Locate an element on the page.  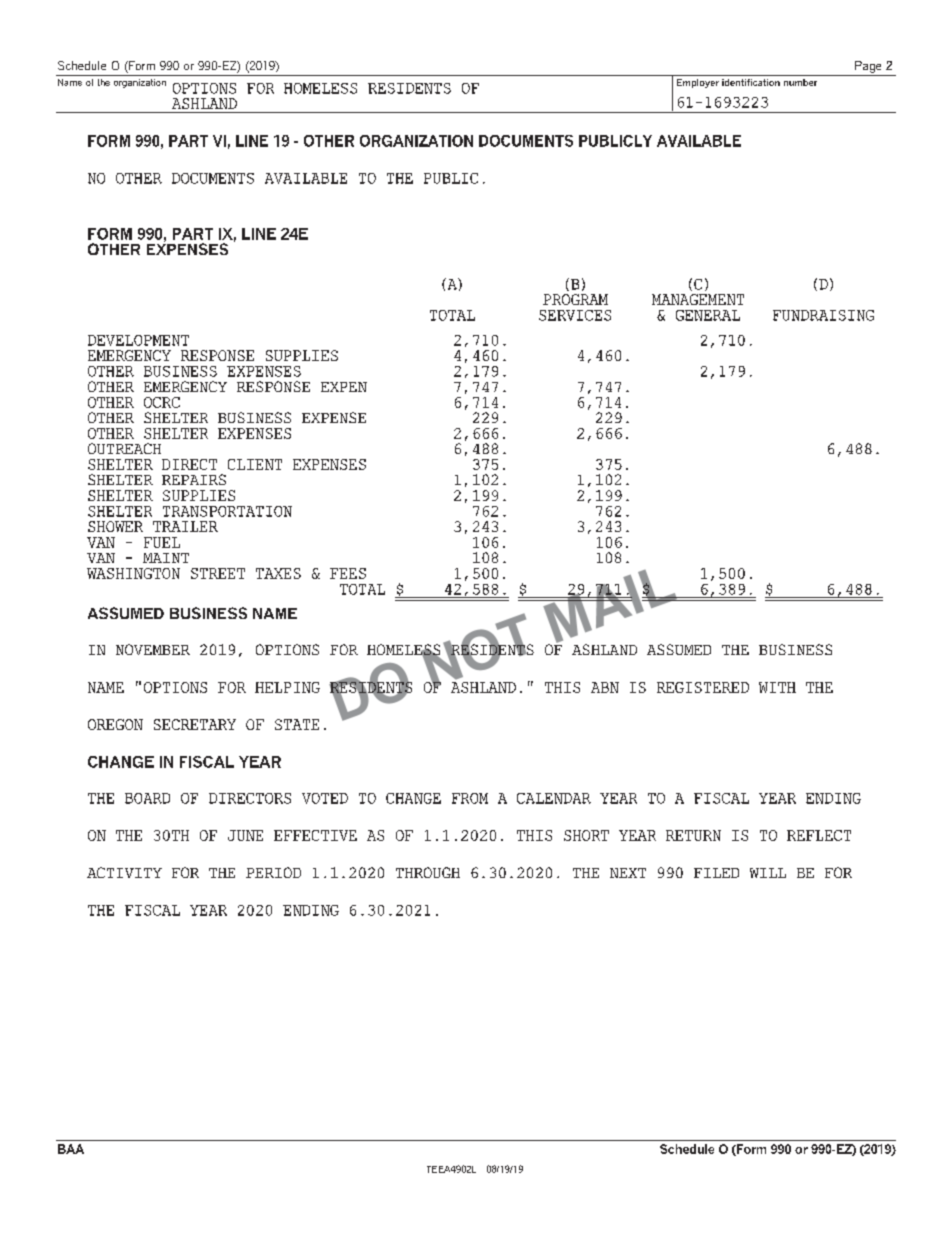
BAA is located at coordinates (71, 1149).
